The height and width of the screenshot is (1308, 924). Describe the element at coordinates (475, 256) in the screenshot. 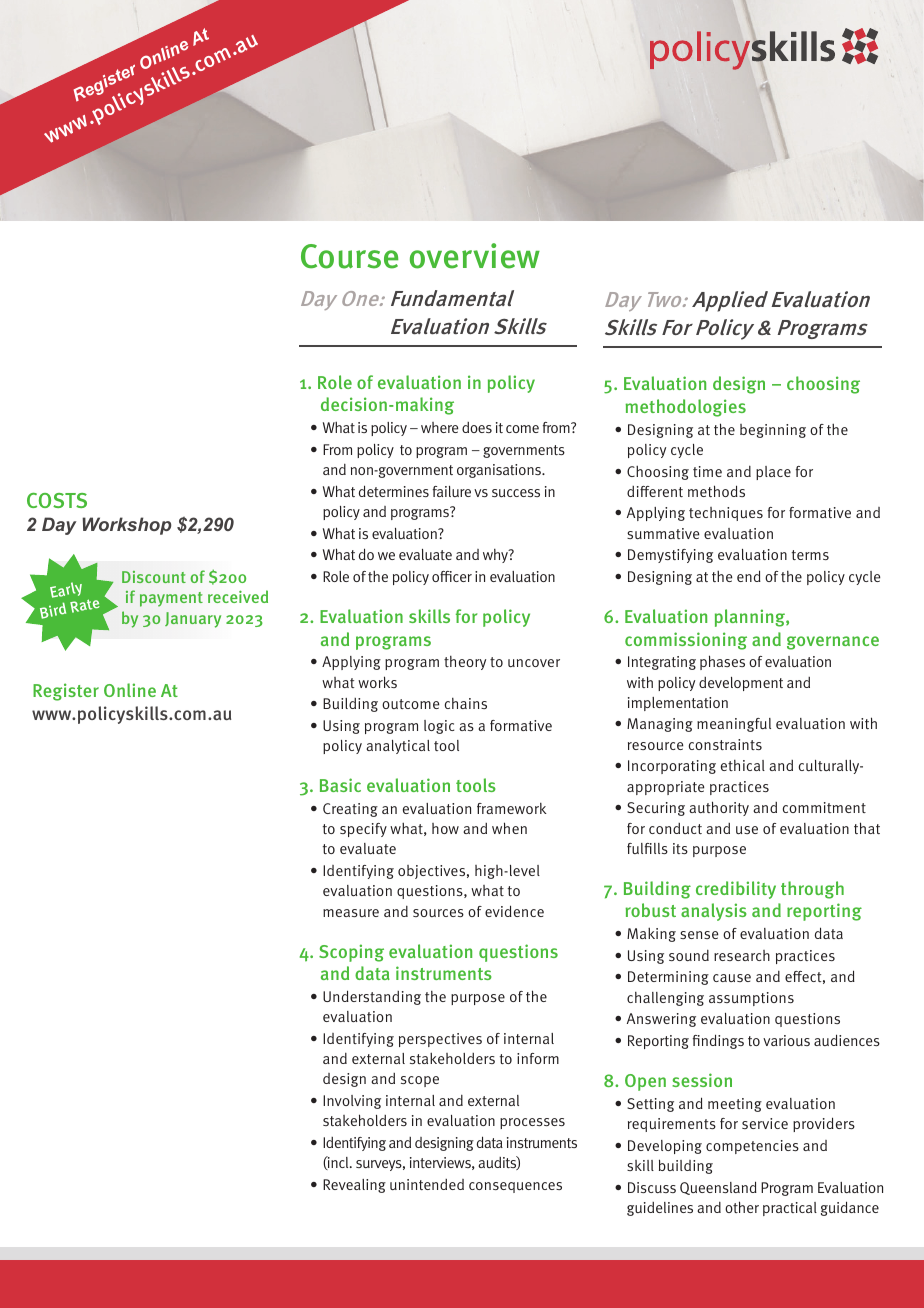

I see `overview` at that location.
